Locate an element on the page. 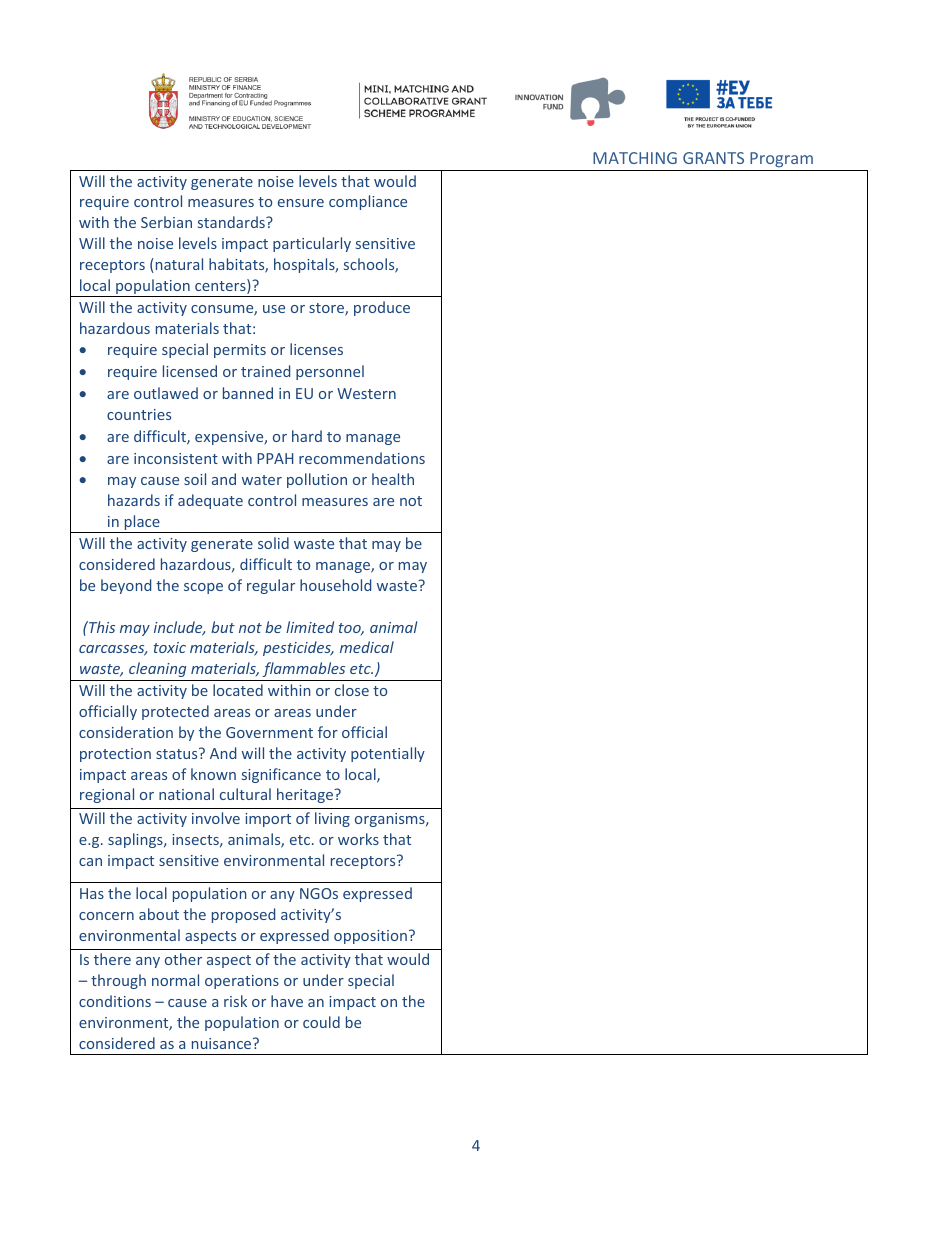 This page has height=1233, width=952. health is located at coordinates (393, 479).
